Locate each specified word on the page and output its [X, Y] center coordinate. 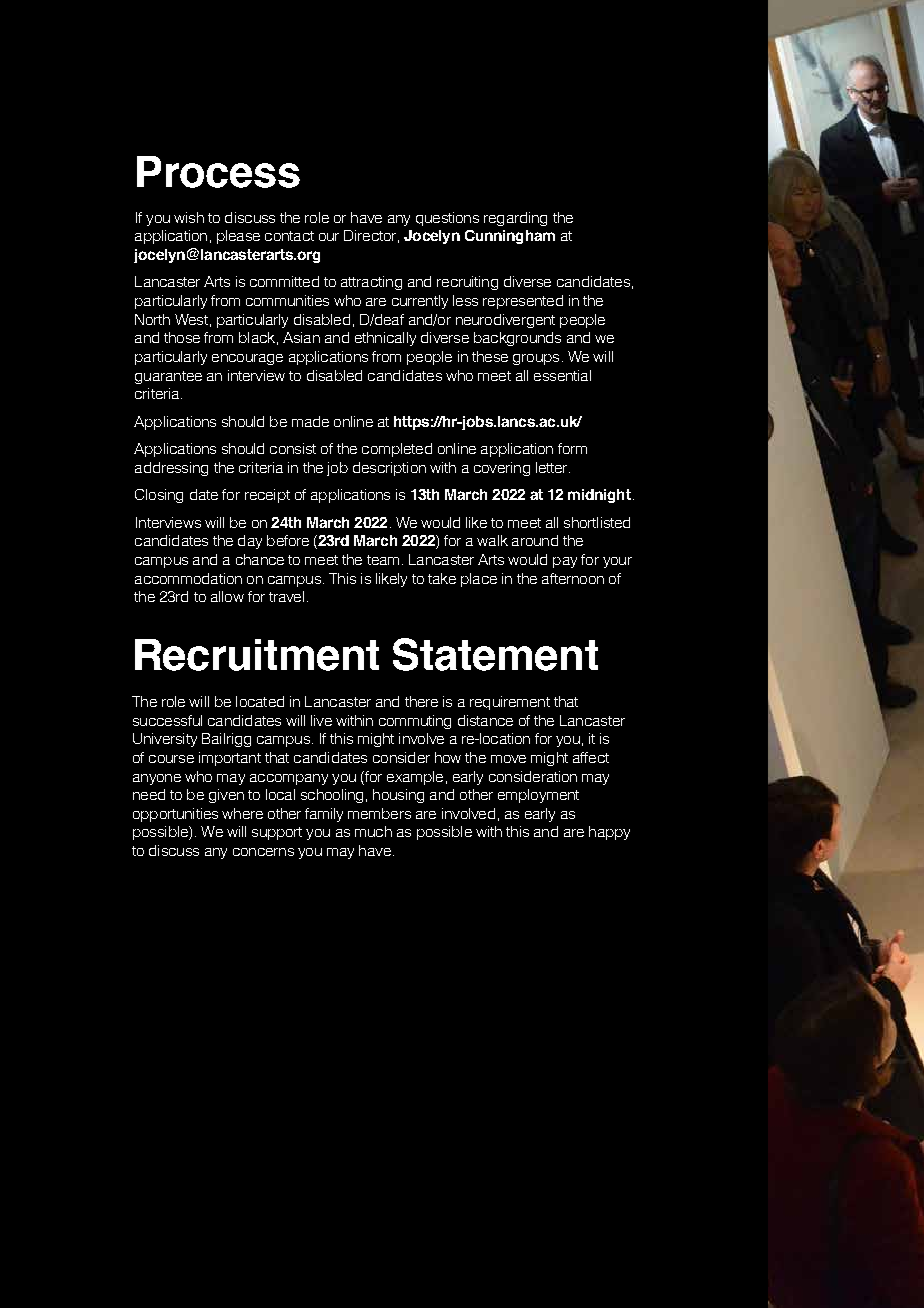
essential [562, 375]
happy [609, 833]
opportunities [175, 815]
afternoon [573, 578]
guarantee [168, 377]
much [373, 831]
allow [227, 596]
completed [397, 450]
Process [218, 172]
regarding [515, 219]
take [442, 578]
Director [370, 235]
